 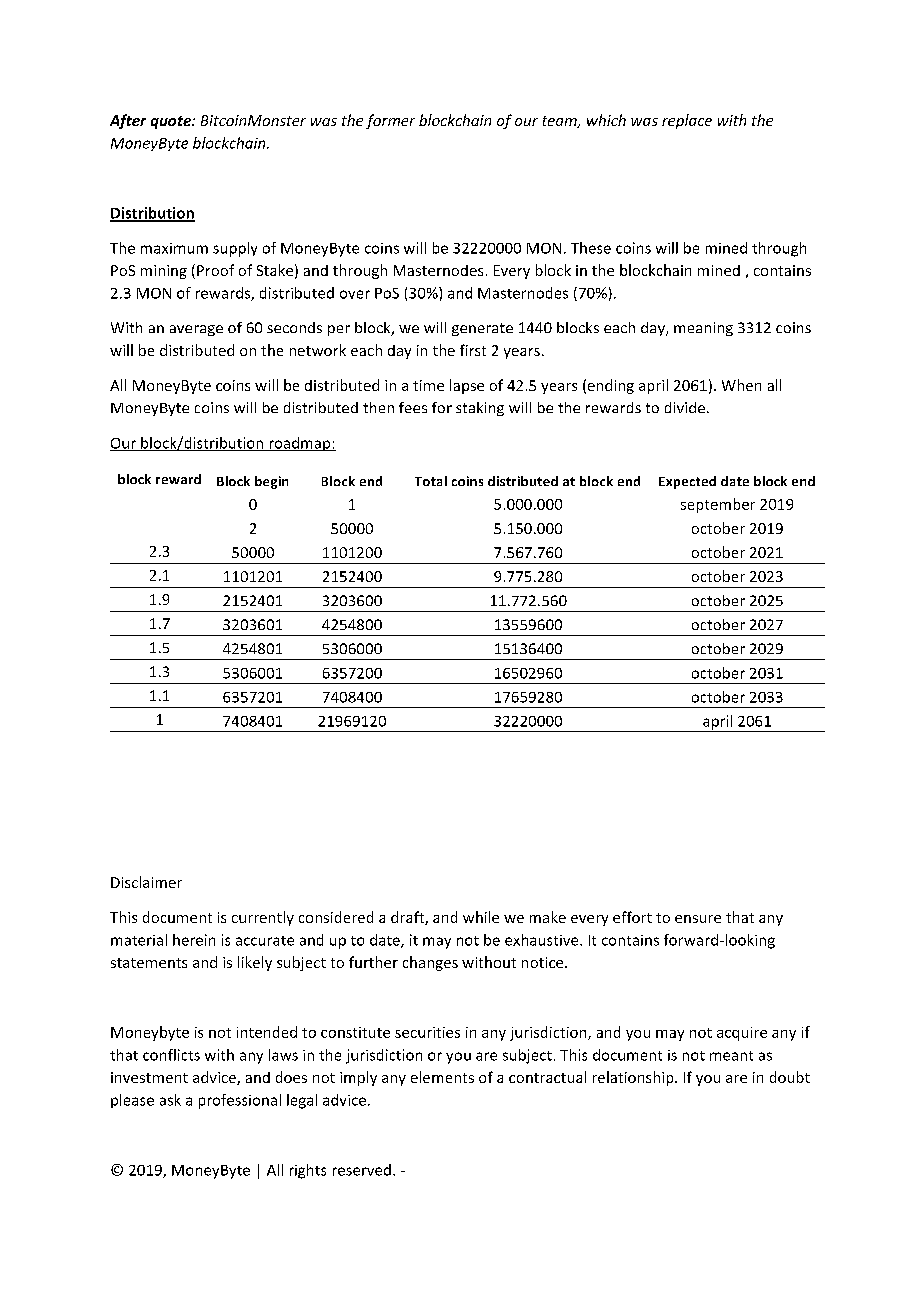 What do you see at coordinates (146, 882) in the screenshot?
I see `Disclaimer` at bounding box center [146, 882].
